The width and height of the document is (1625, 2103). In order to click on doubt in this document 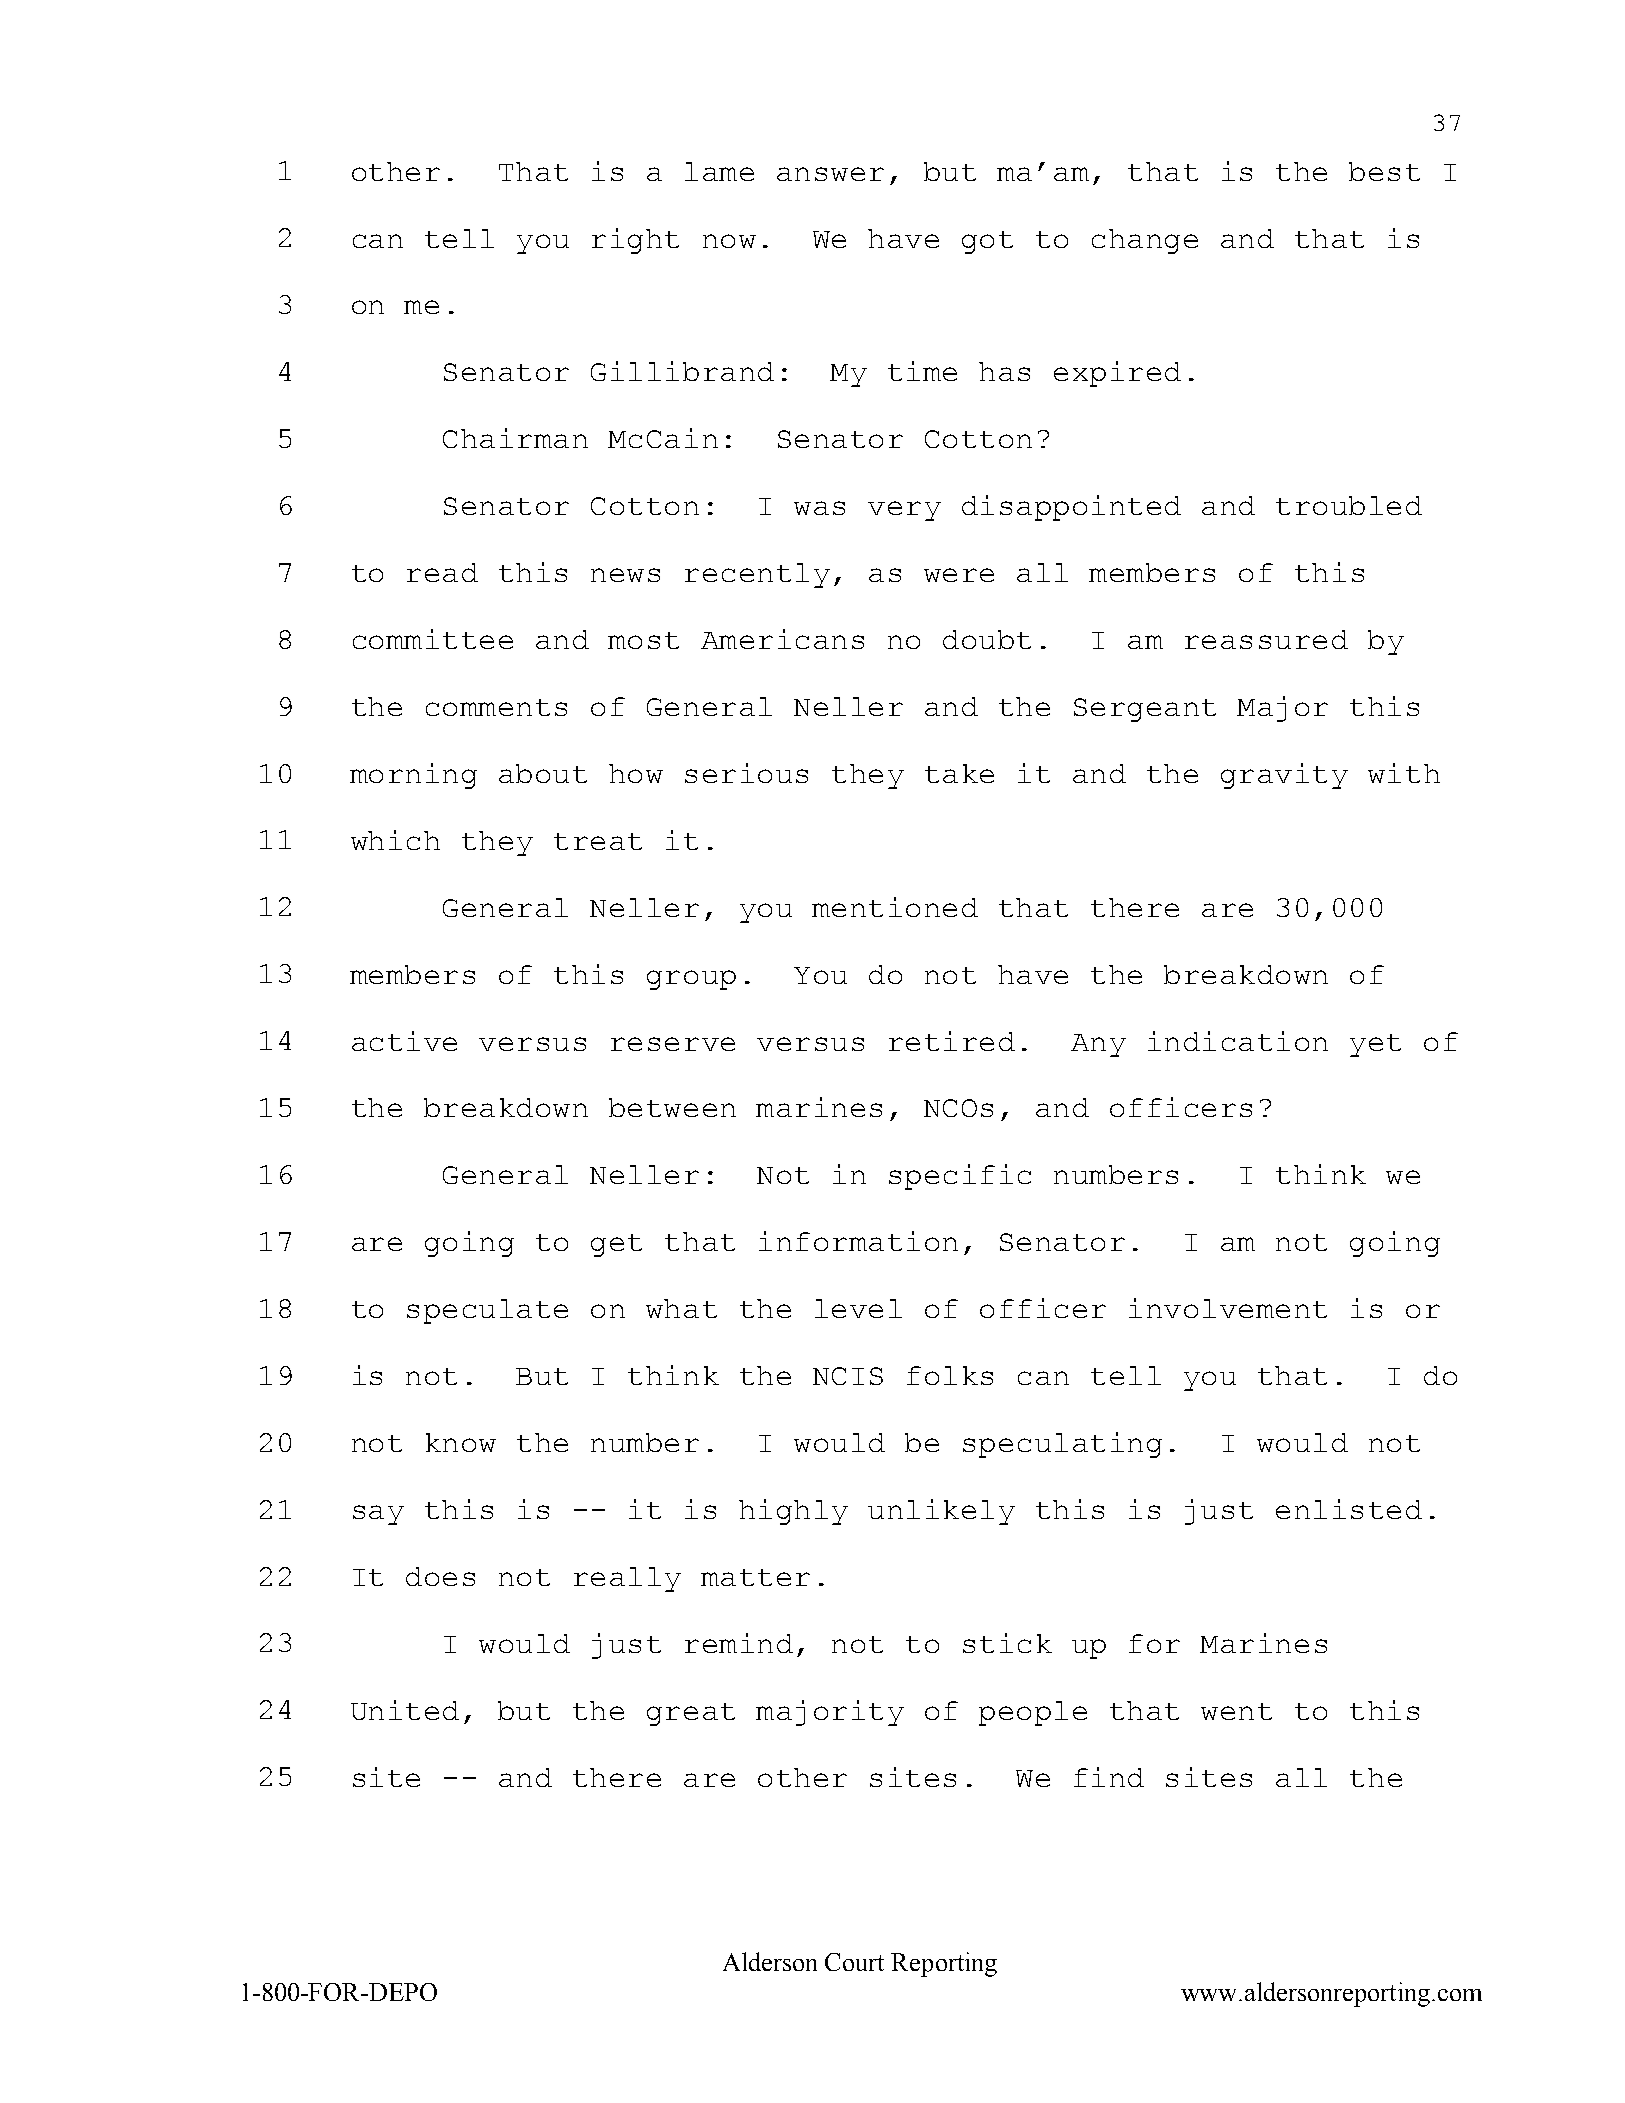, I will do `click(987, 639)`.
